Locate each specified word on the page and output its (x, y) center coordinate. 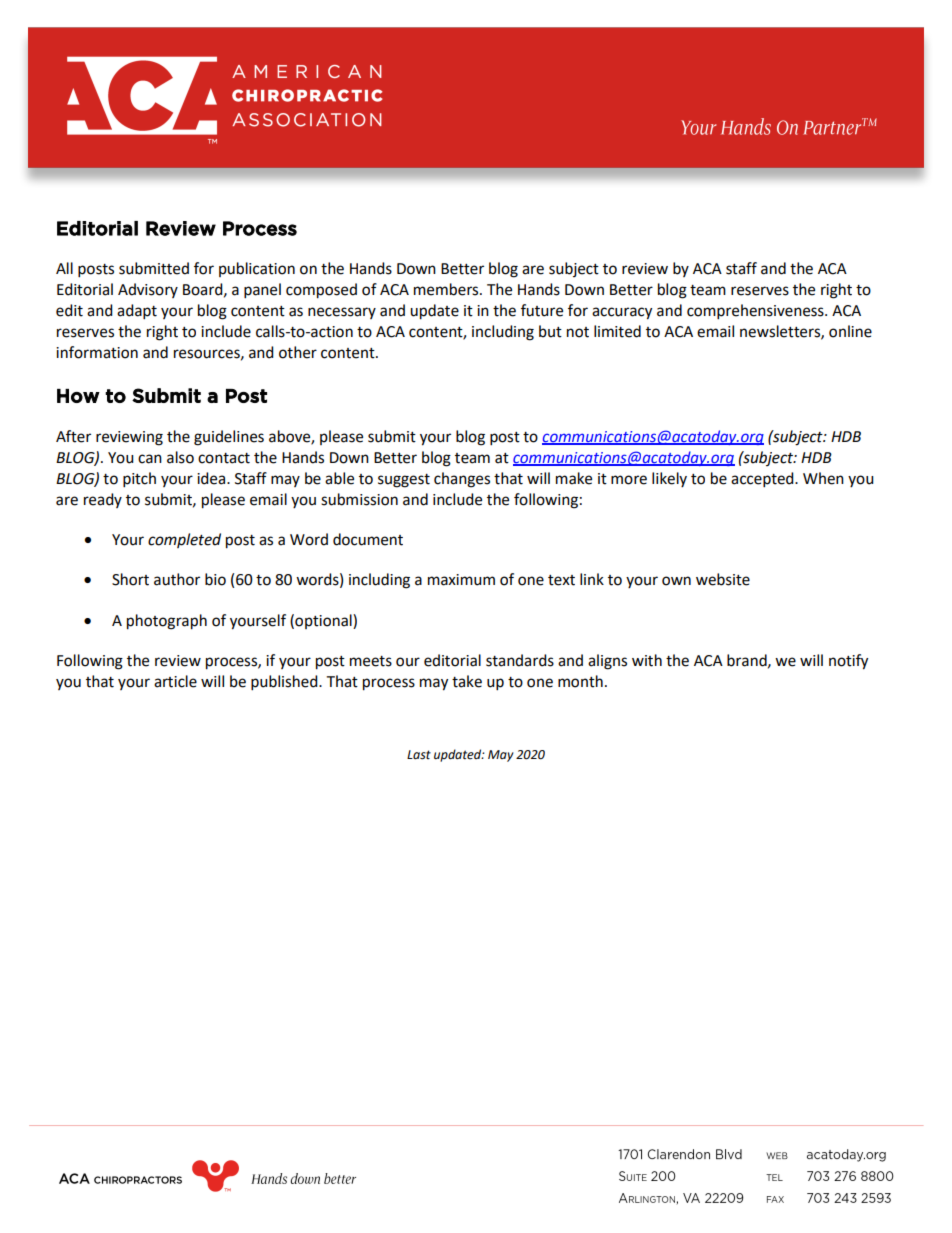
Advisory (148, 290)
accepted (763, 480)
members (447, 289)
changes (462, 480)
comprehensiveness (756, 312)
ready (103, 500)
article (175, 681)
